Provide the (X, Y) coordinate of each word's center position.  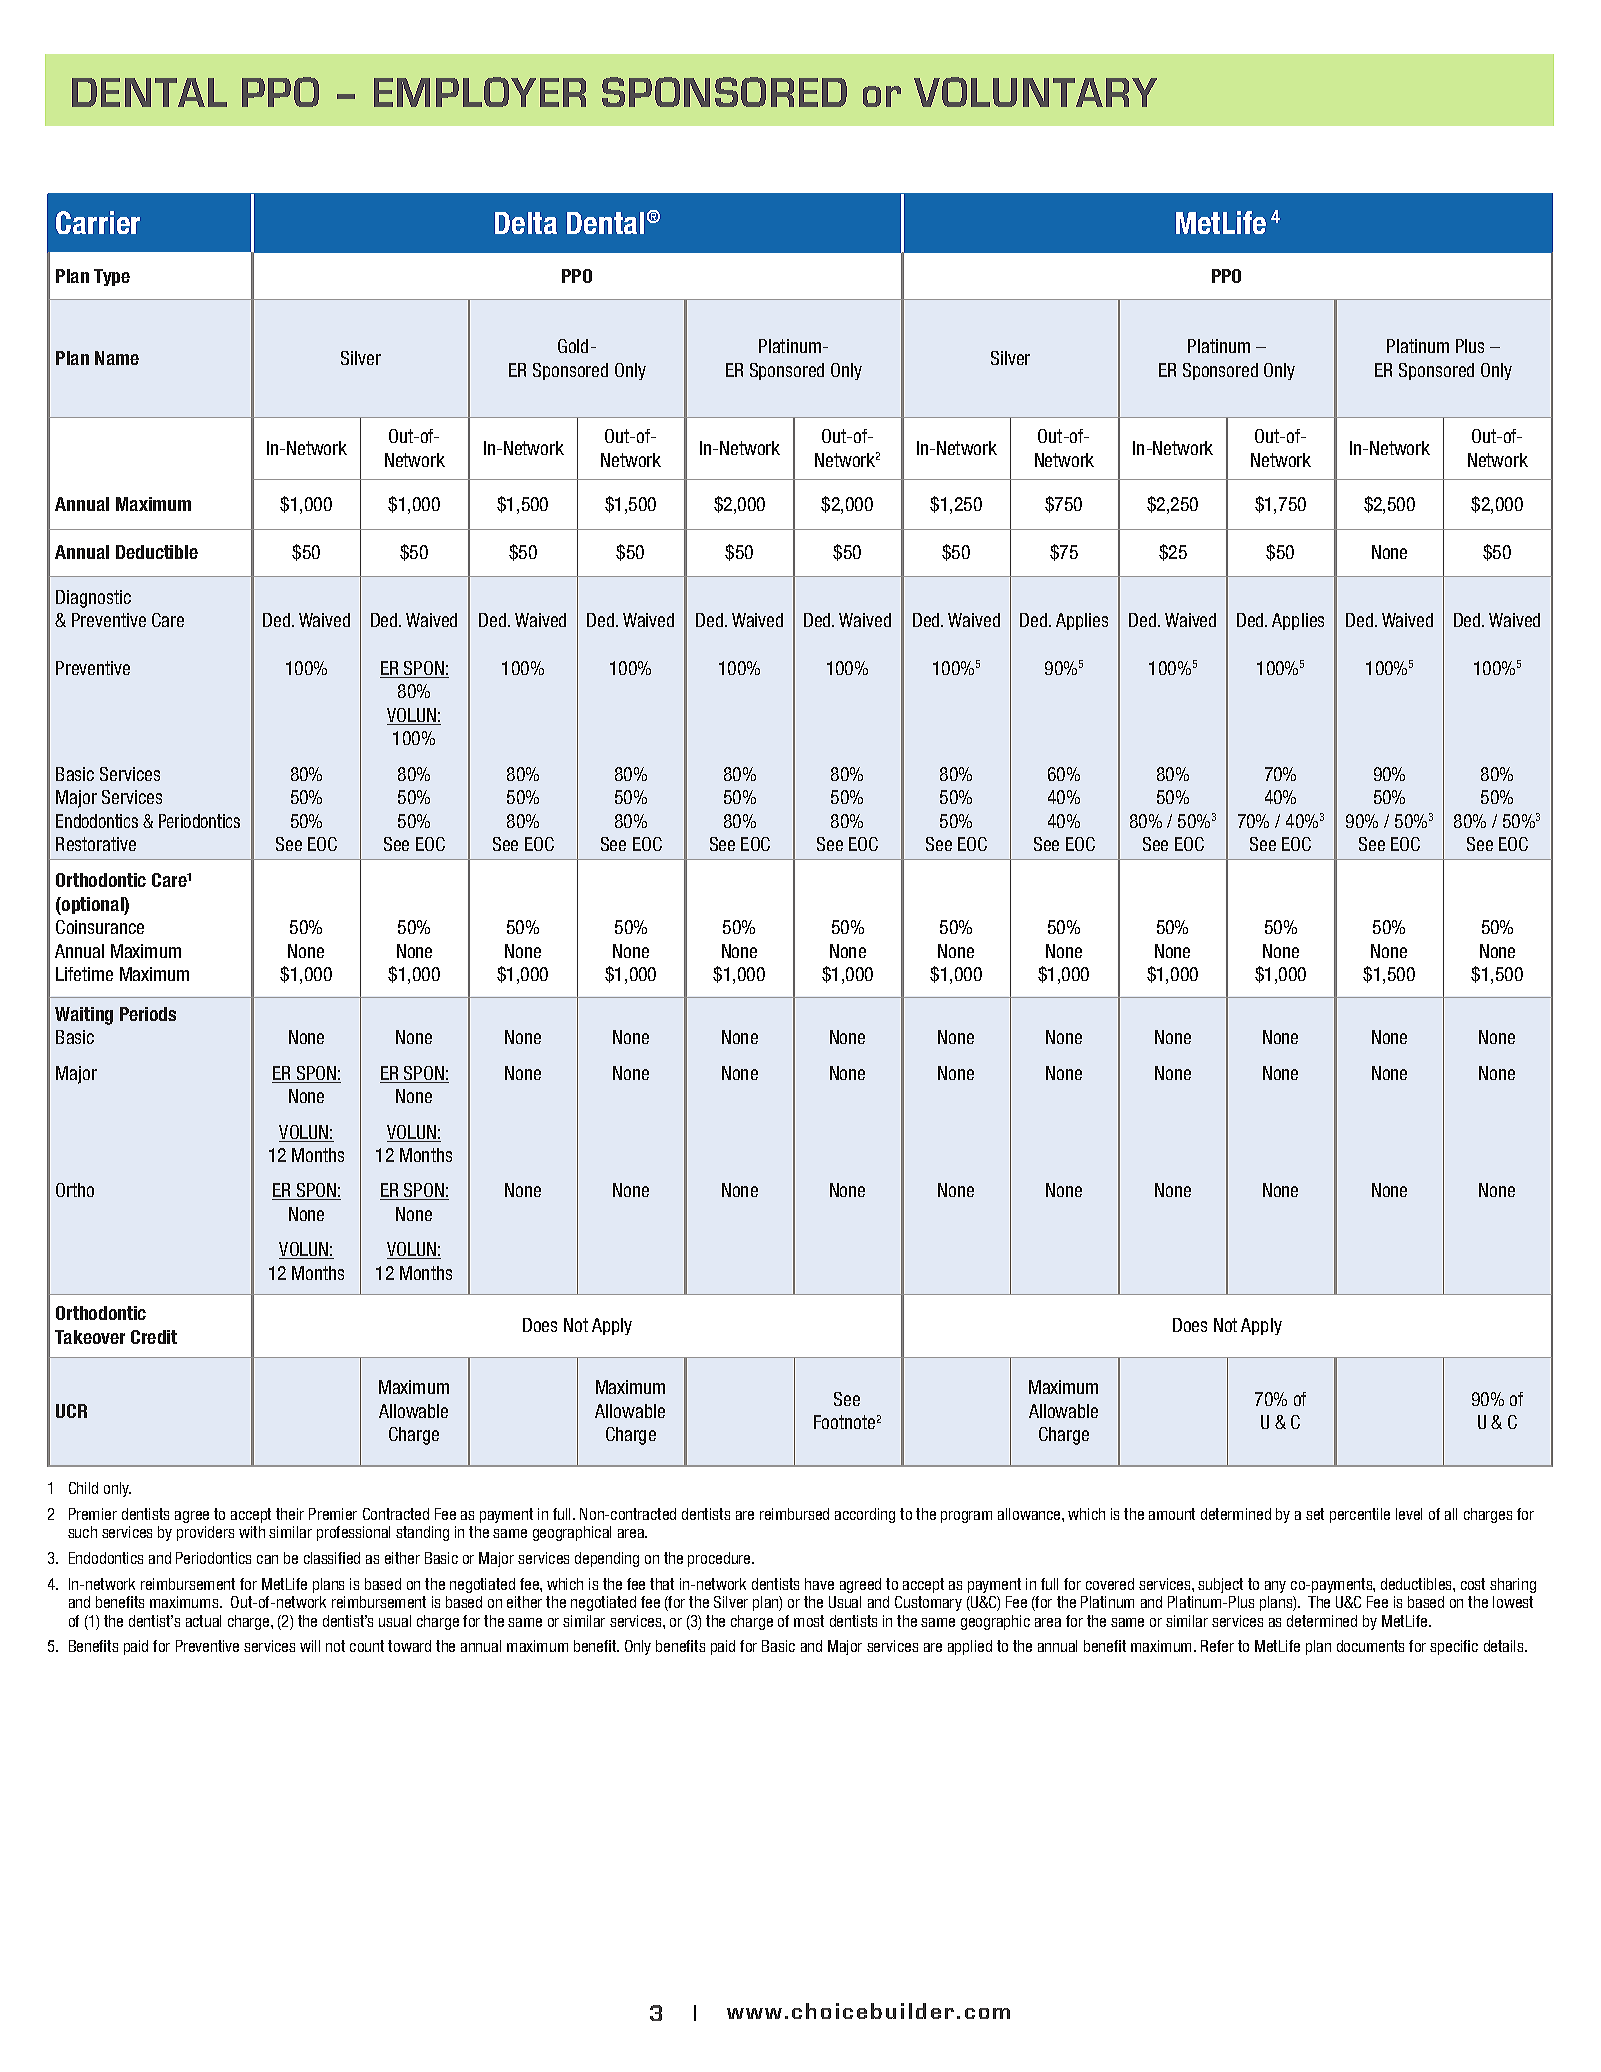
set (1315, 1514)
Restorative (96, 844)
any (1275, 1587)
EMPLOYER (480, 92)
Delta (526, 223)
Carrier (98, 222)
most (809, 1621)
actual (203, 1621)
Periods (148, 1014)
